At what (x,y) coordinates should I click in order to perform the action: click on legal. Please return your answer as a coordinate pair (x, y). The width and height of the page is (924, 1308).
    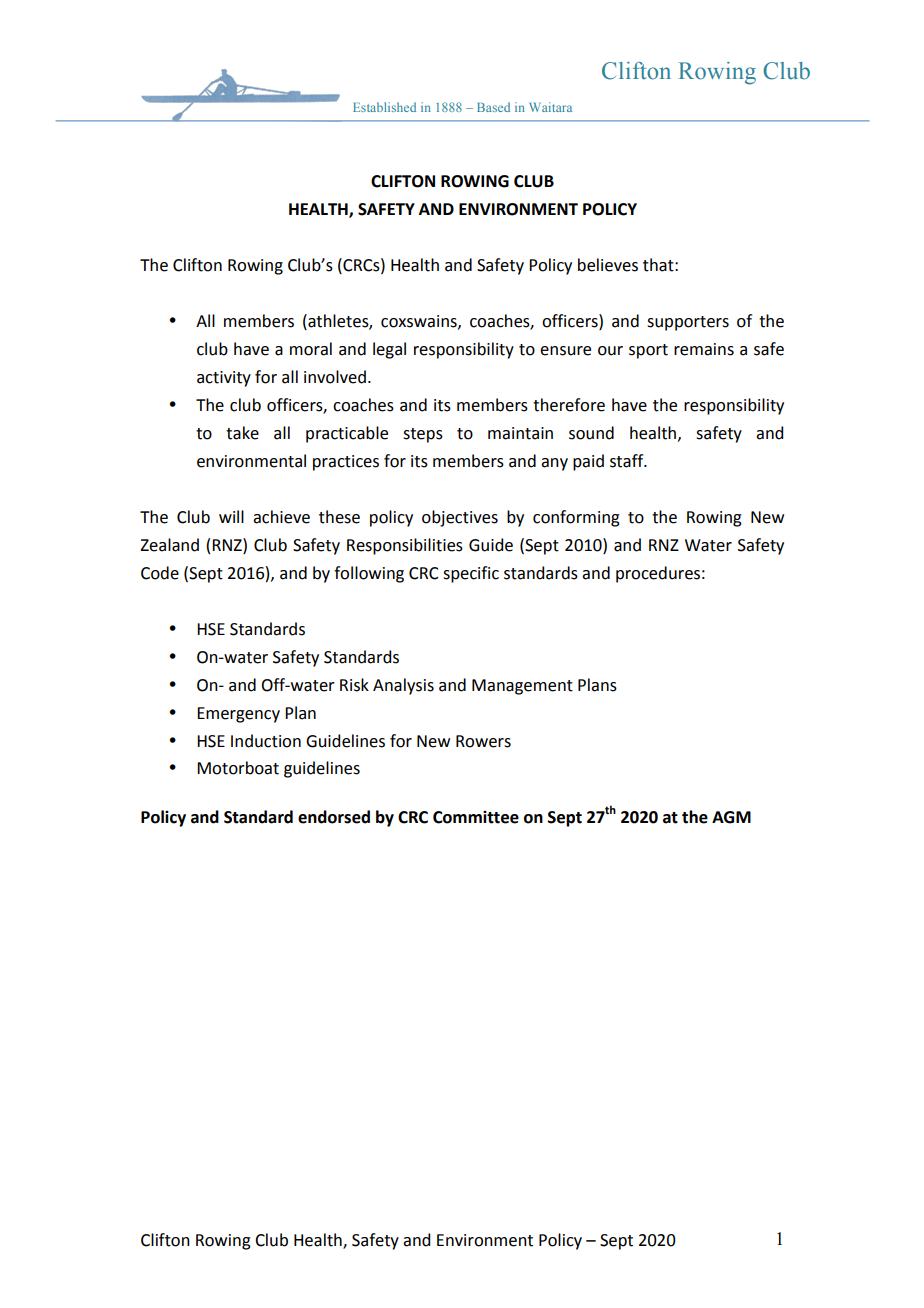
    Looking at the image, I should click on (389, 350).
